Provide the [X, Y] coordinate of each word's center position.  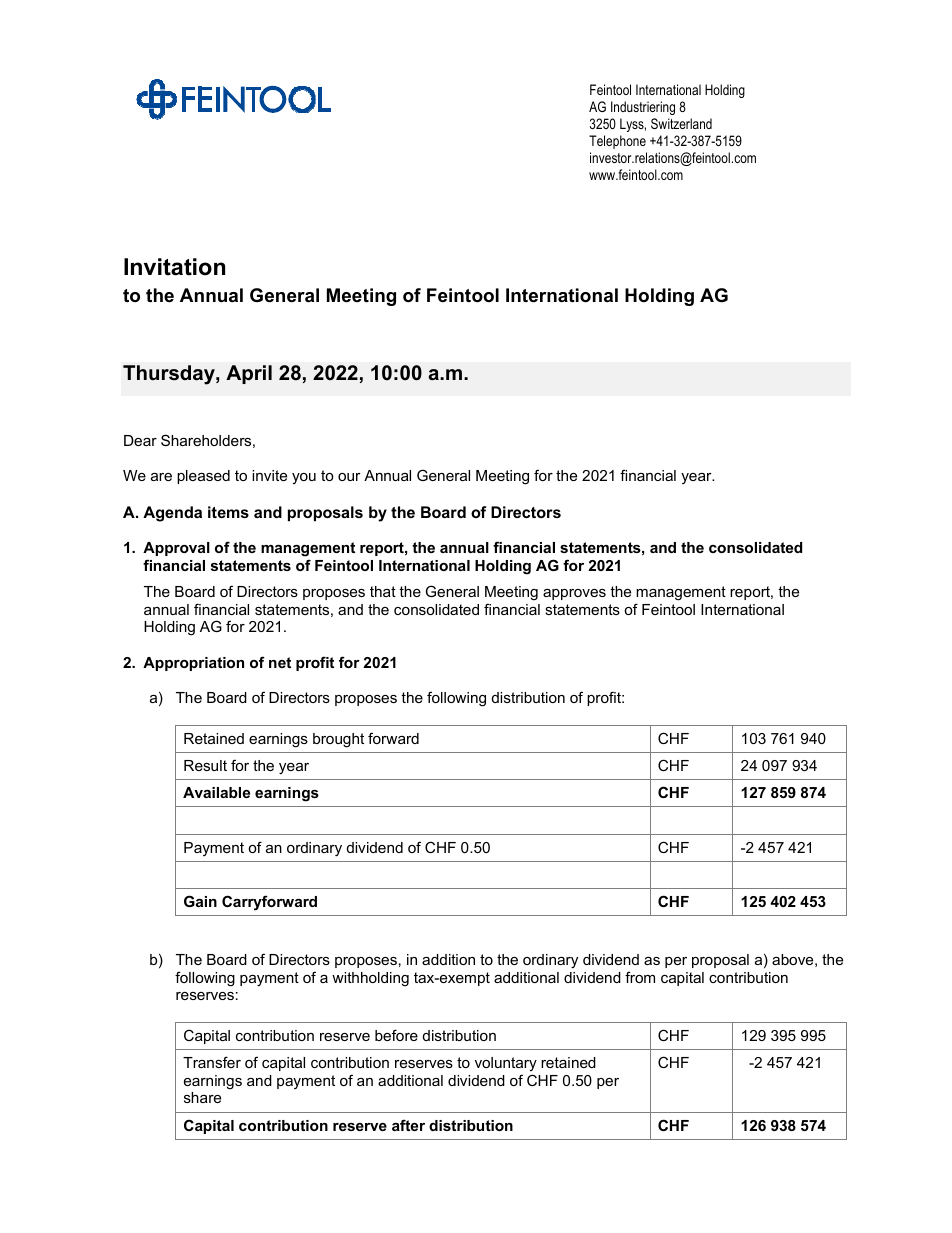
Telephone [617, 142]
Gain [200, 901]
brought [338, 740]
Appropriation [193, 664]
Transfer [212, 1062]
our [349, 477]
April [249, 374]
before [396, 1035]
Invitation [174, 267]
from [640, 977]
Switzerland [681, 123]
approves [574, 594]
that [383, 591]
